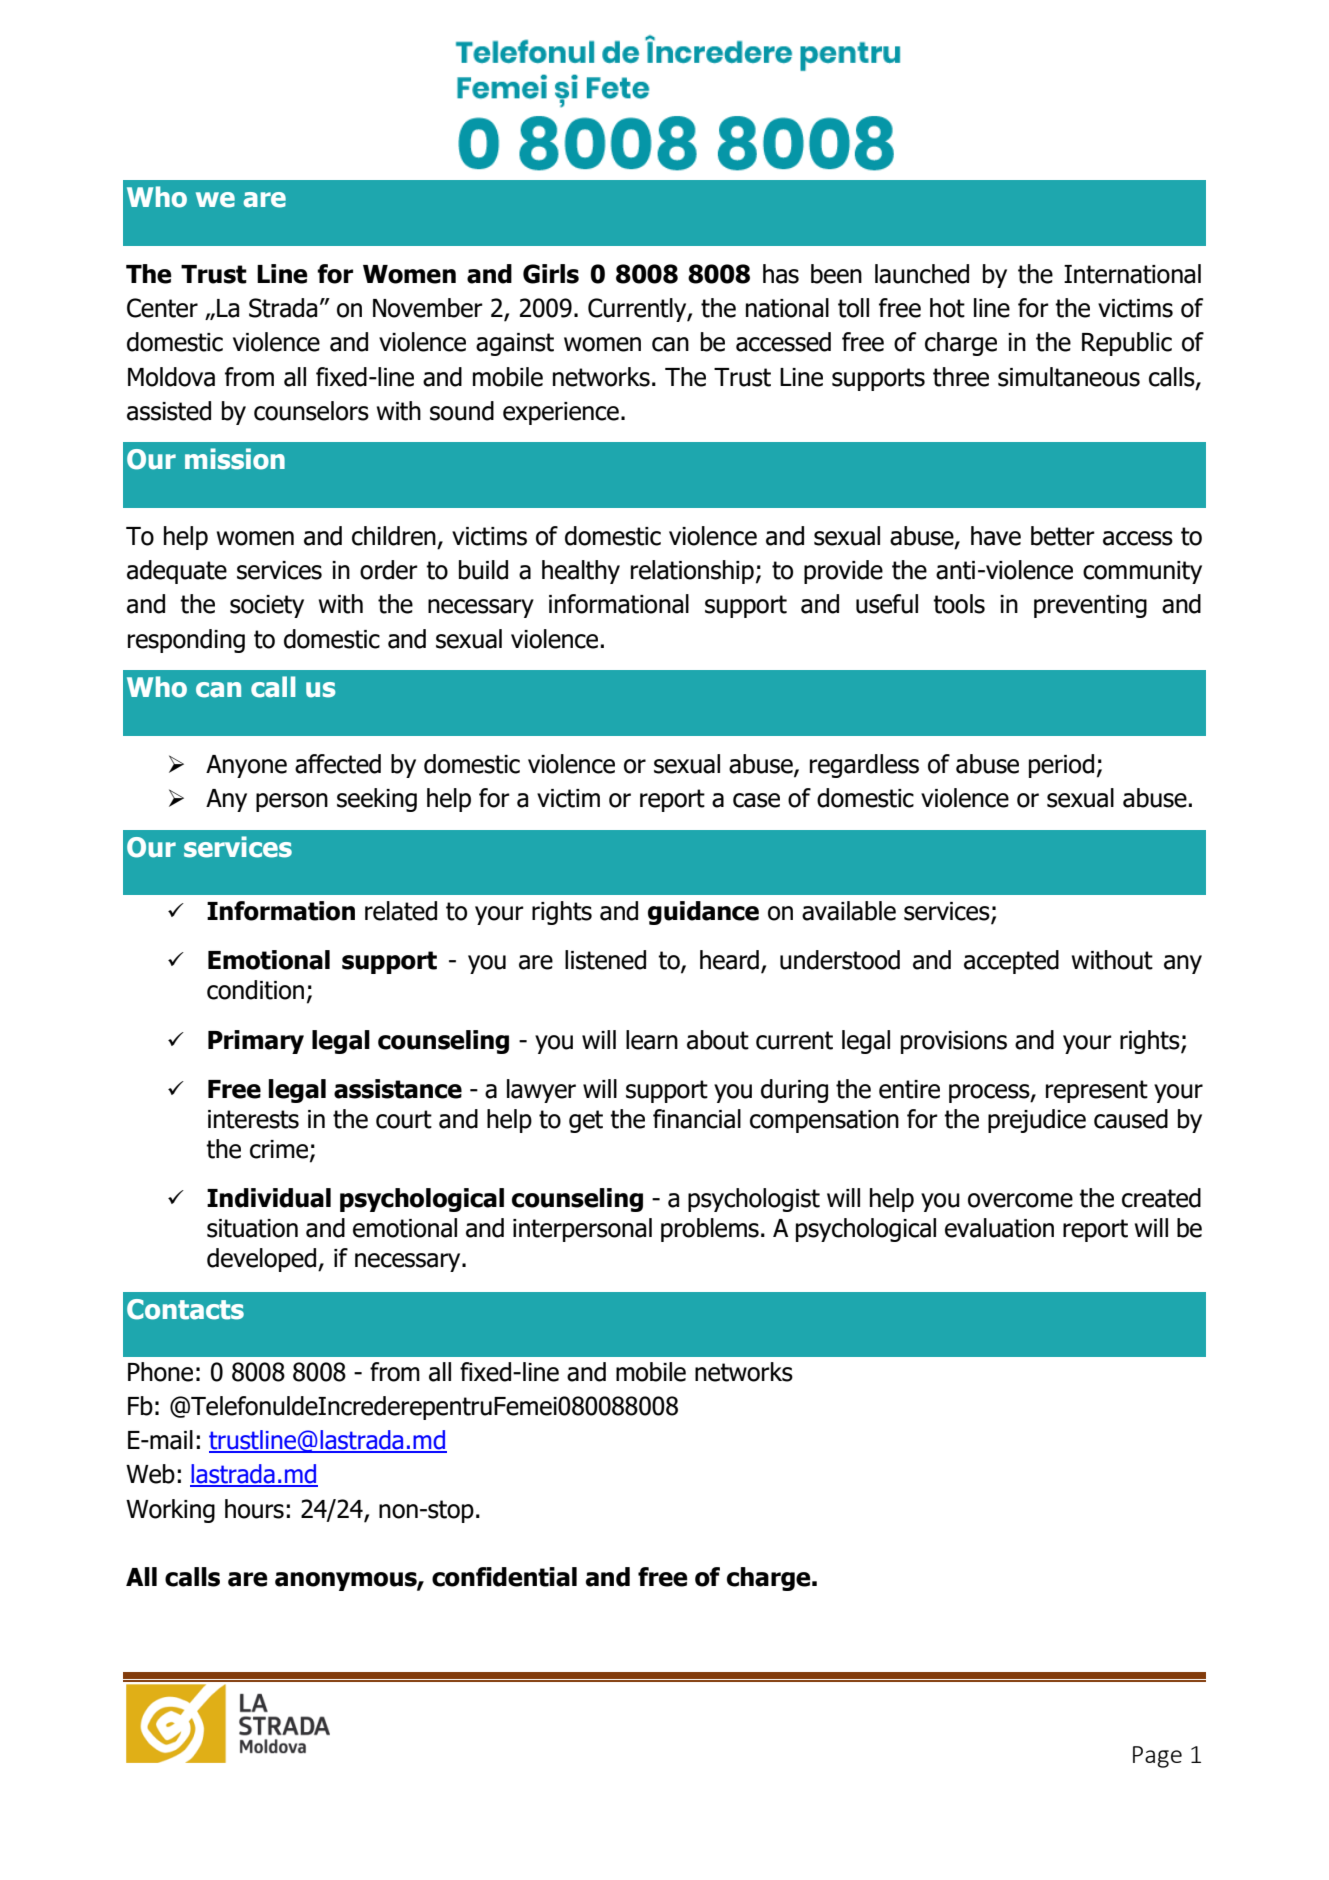 The image size is (1329, 1880). I want to click on confidential, so click(504, 1577).
